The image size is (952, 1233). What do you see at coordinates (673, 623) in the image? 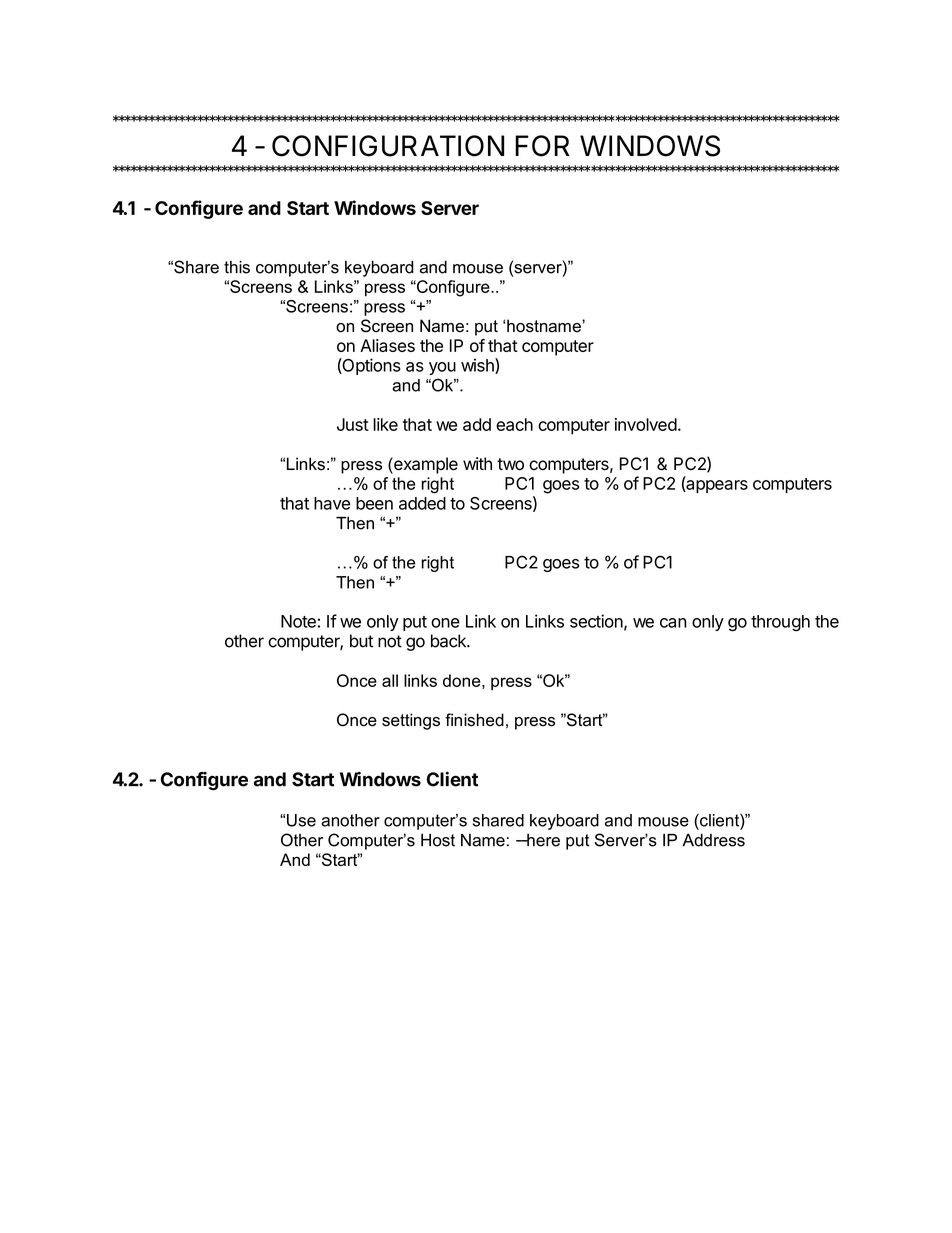
I see `can` at bounding box center [673, 623].
